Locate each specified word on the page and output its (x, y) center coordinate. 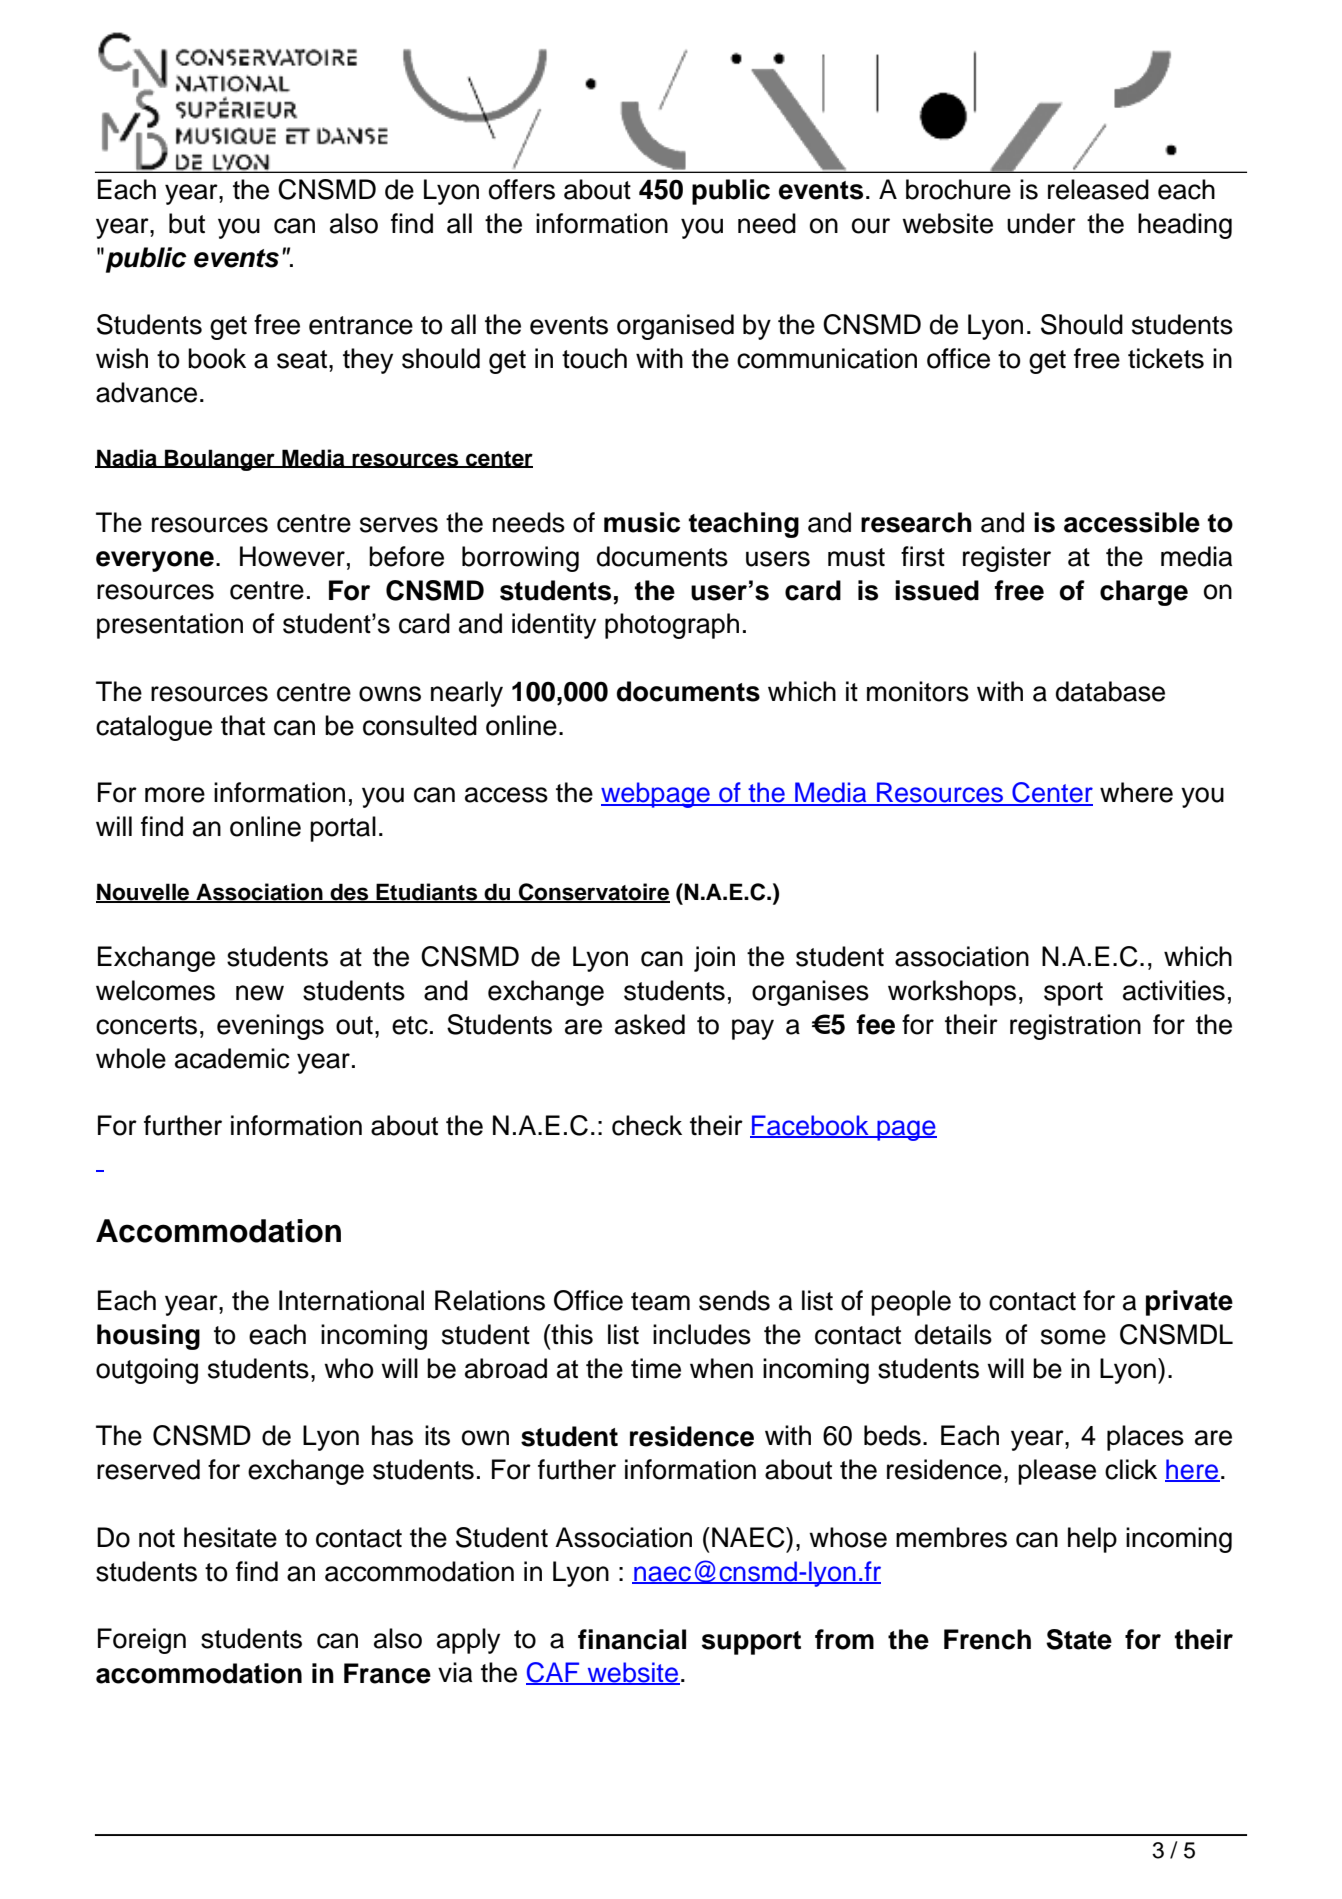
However (292, 556)
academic (232, 1058)
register (1007, 559)
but (187, 223)
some (1073, 1337)
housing (148, 1337)
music (642, 522)
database (1110, 691)
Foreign (142, 1641)
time (656, 1368)
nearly (467, 694)
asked (650, 1024)
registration (1075, 1027)
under (1041, 223)
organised (675, 327)
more (175, 795)
